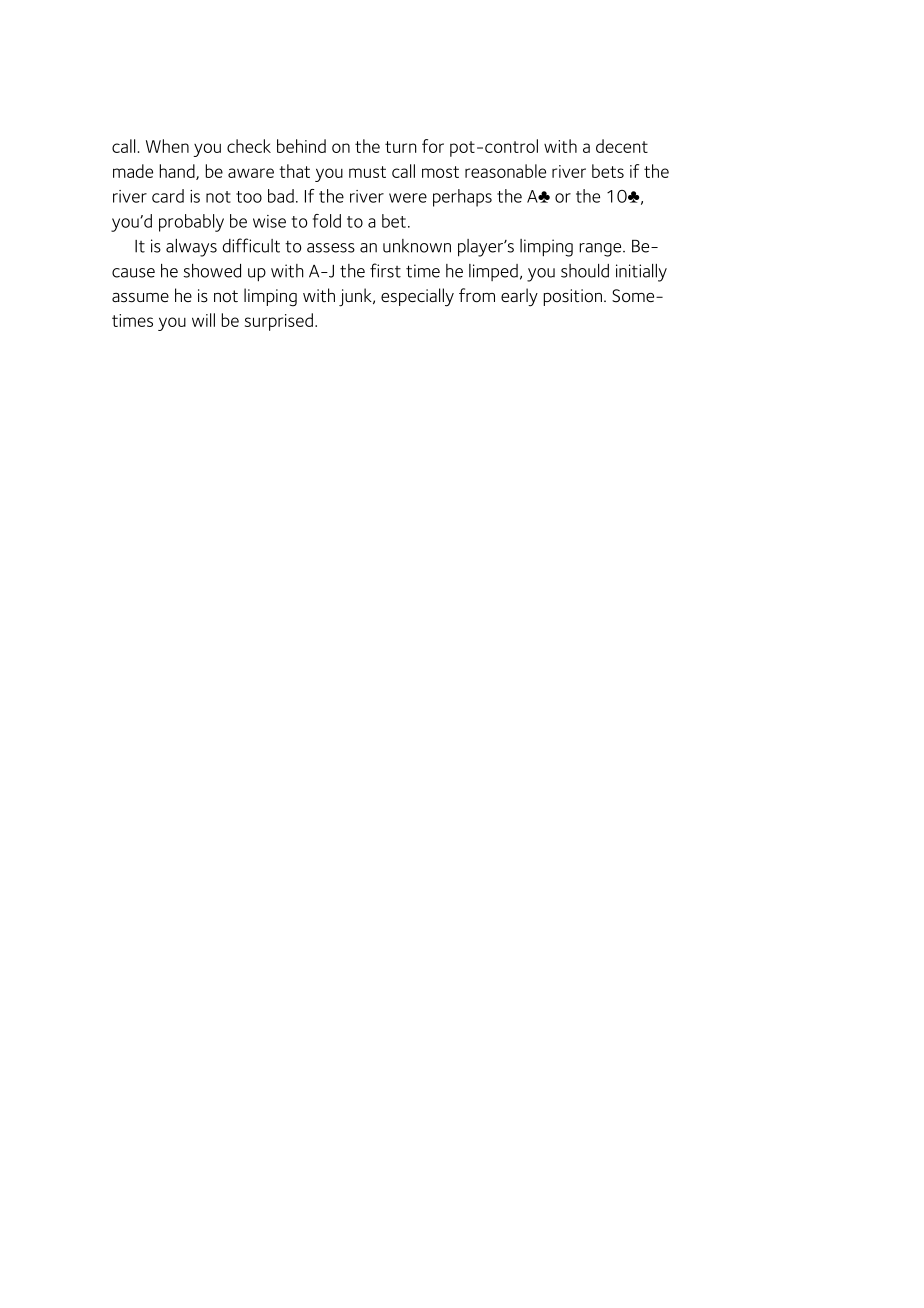 The width and height of the screenshot is (924, 1308). Describe the element at coordinates (462, 198) in the screenshot. I see `perhaps` at that location.
